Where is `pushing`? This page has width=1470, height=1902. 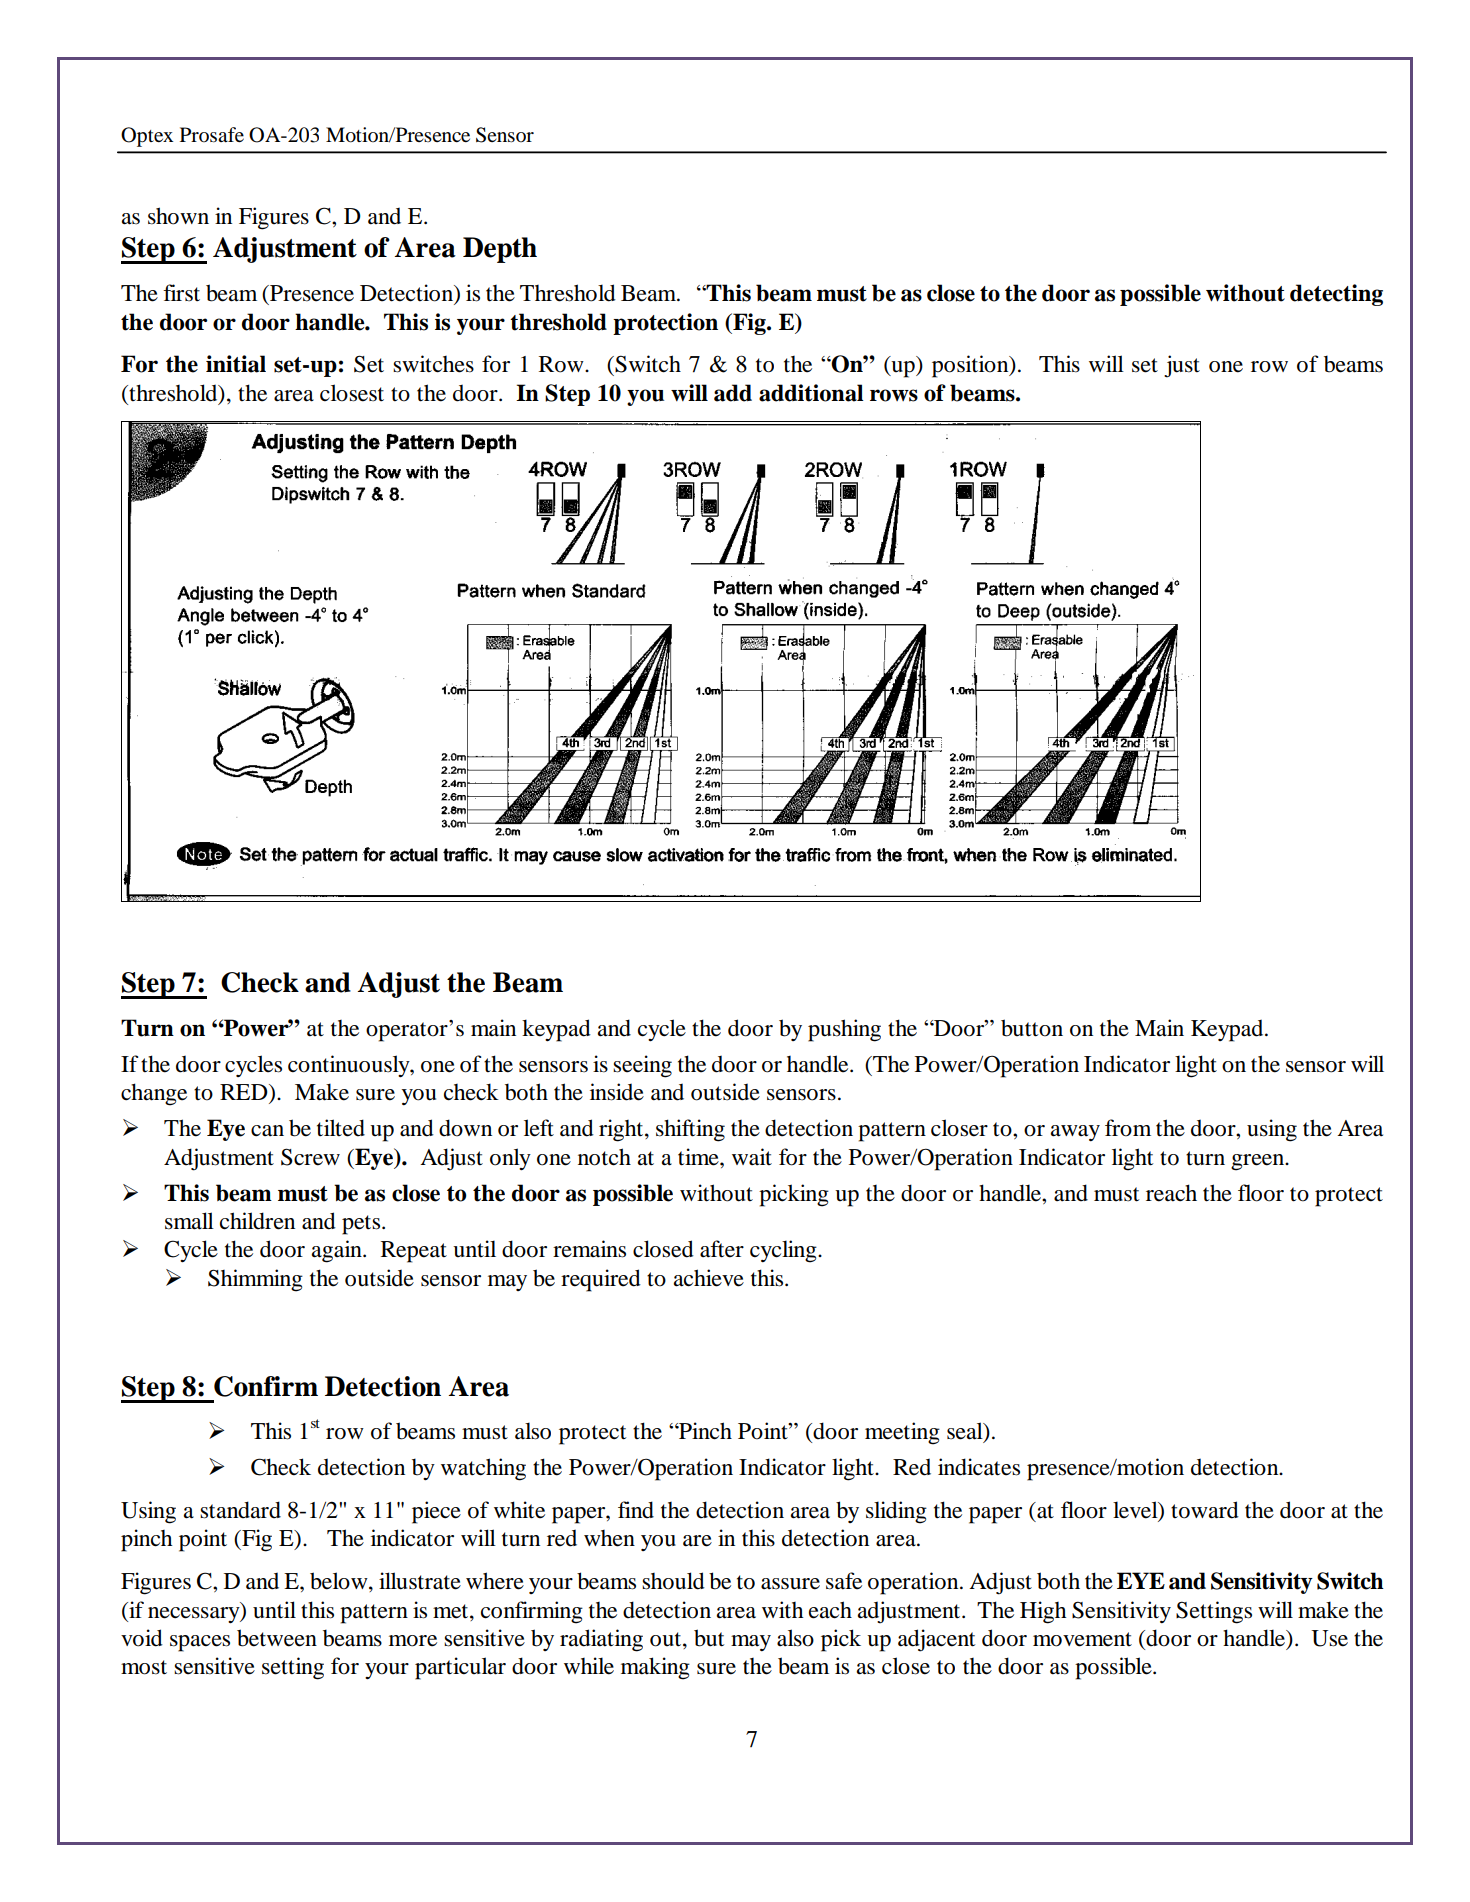
pushing is located at coordinates (844, 1030).
